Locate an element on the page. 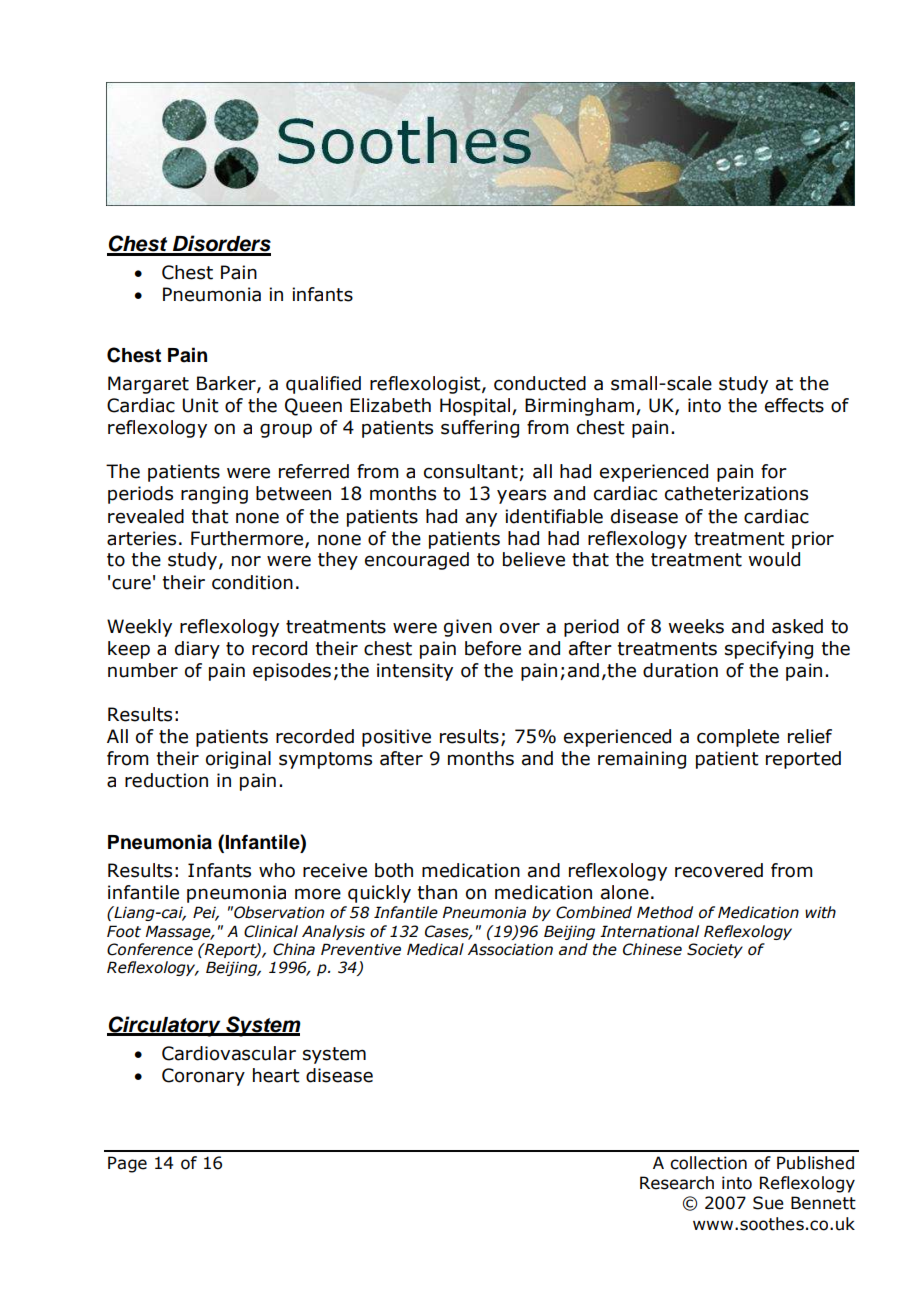 The height and width of the page is (1308, 924). Research is located at coordinates (677, 1183).
